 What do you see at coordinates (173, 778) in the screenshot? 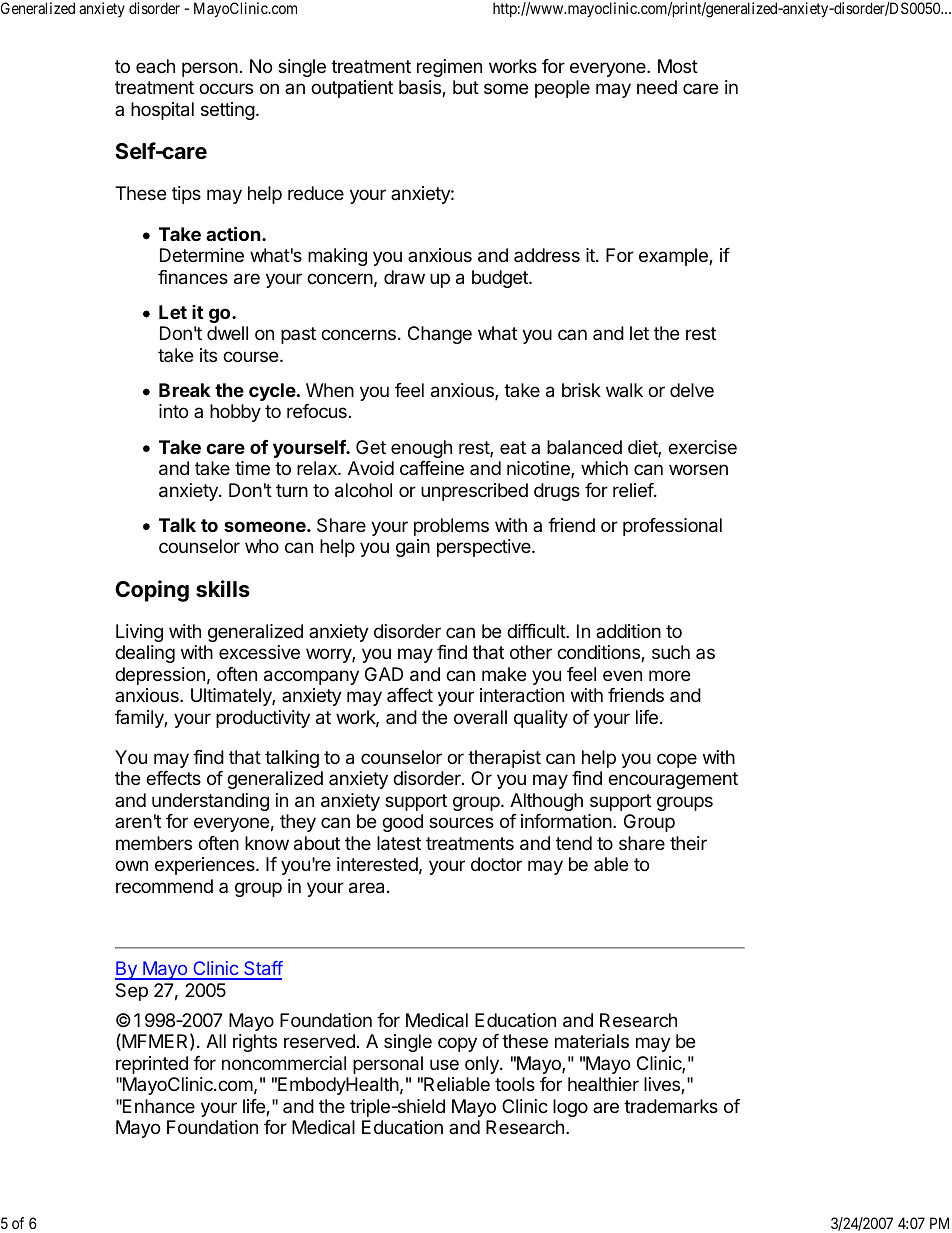
I see `effects` at bounding box center [173, 778].
